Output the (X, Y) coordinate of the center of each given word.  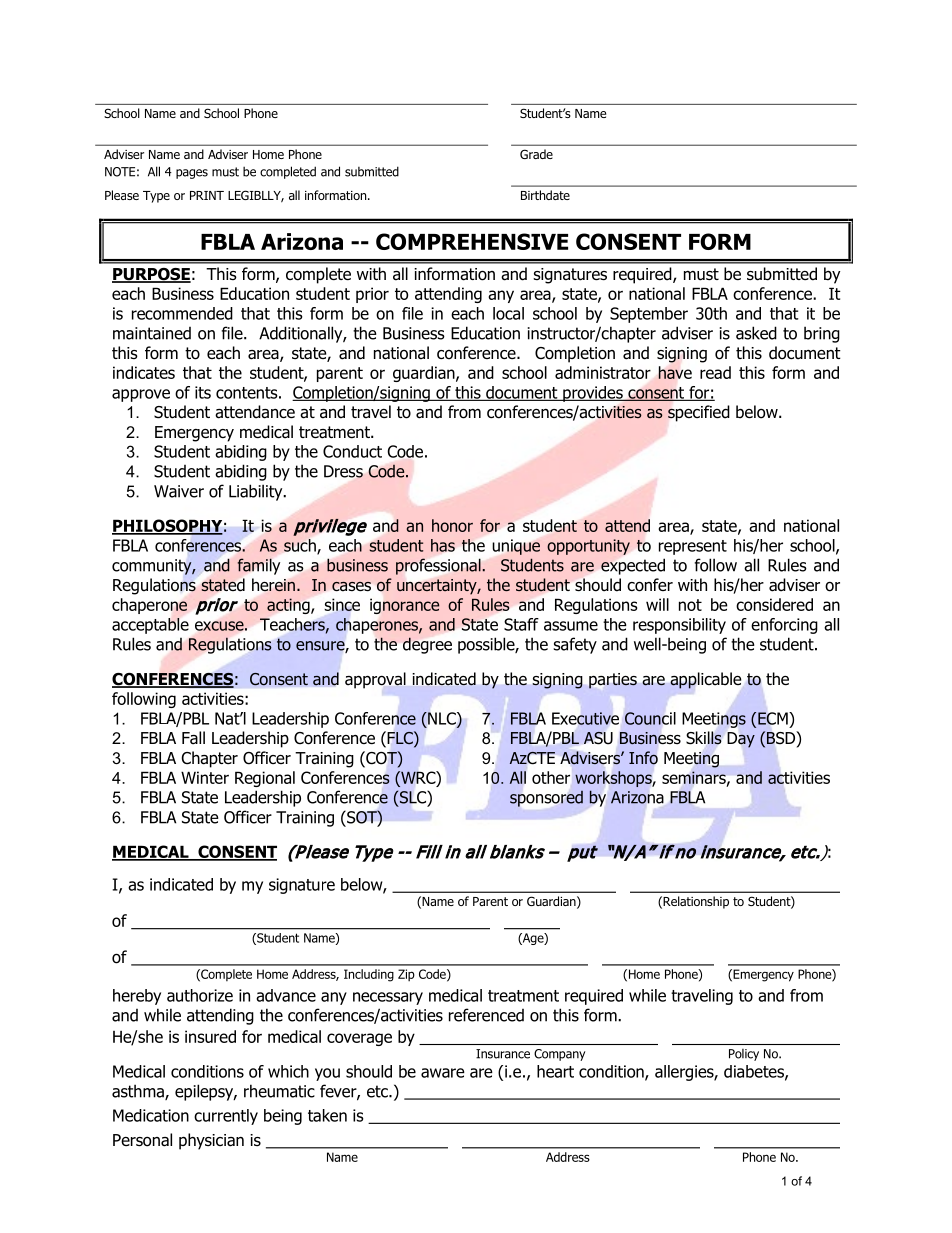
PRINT (207, 195)
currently (226, 1117)
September (649, 315)
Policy (744, 1055)
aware (443, 1073)
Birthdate (545, 195)
